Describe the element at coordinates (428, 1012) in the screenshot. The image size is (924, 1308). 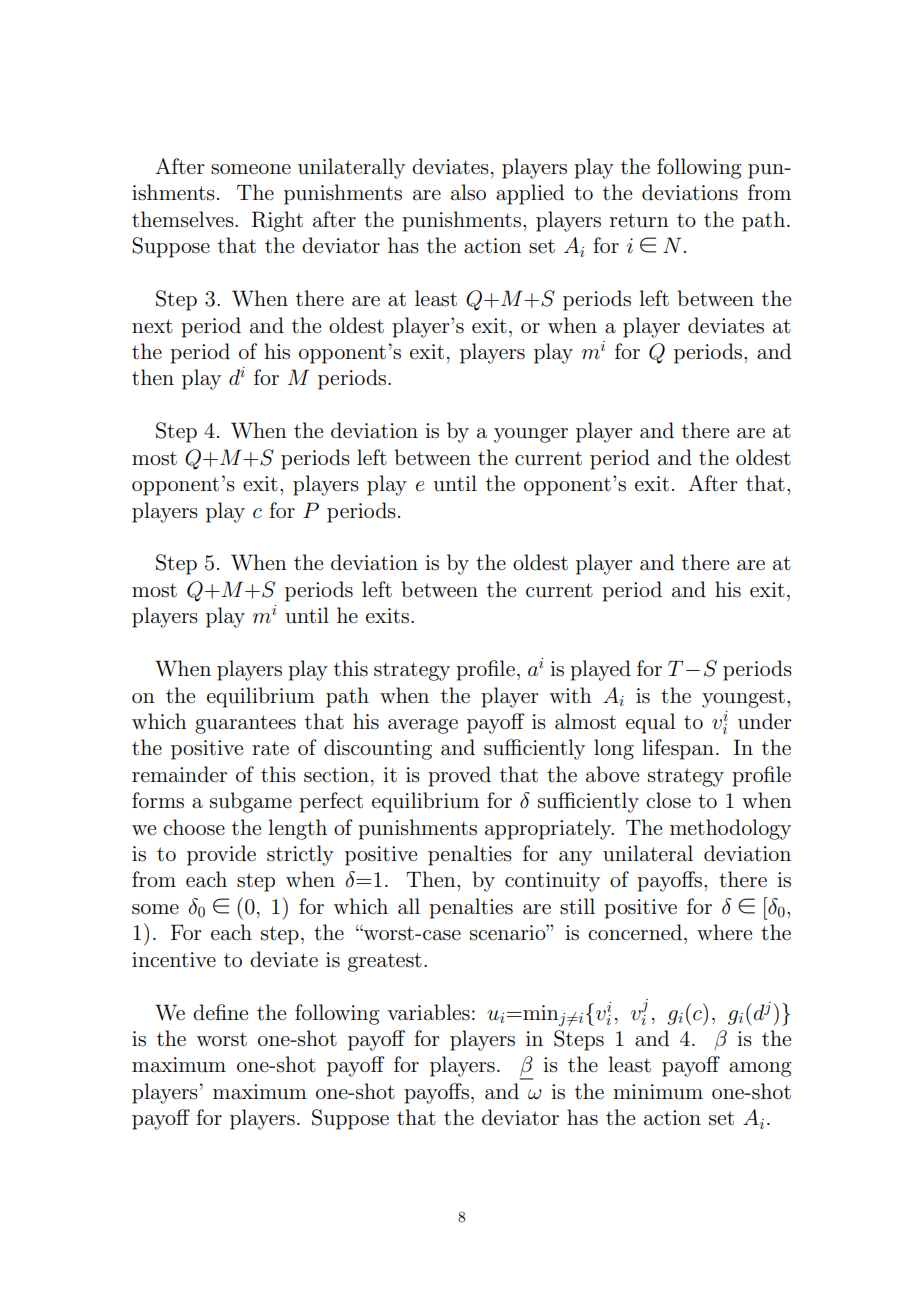
I see `variables` at that location.
